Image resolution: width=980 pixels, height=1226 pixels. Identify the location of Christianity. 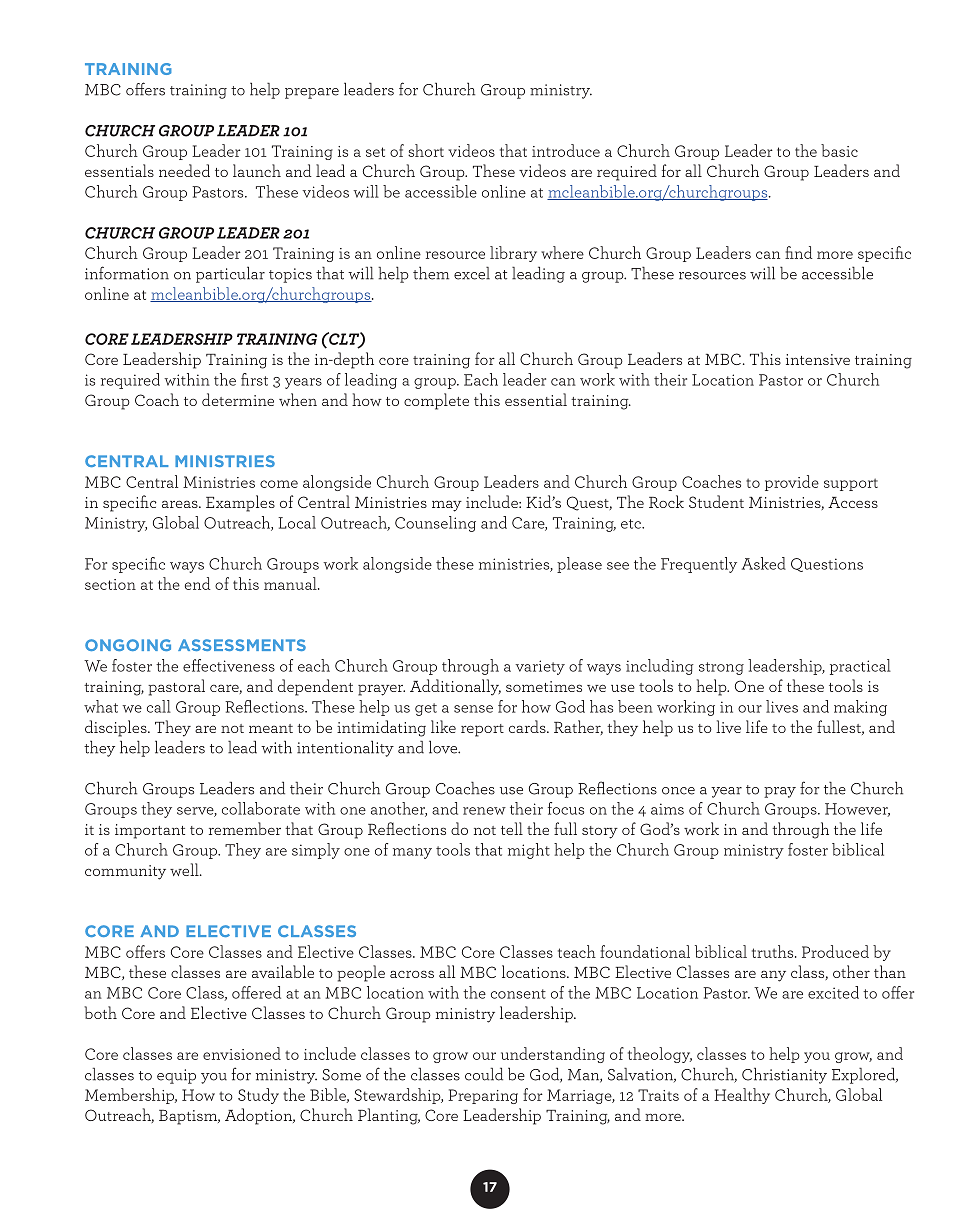
(784, 1076).
